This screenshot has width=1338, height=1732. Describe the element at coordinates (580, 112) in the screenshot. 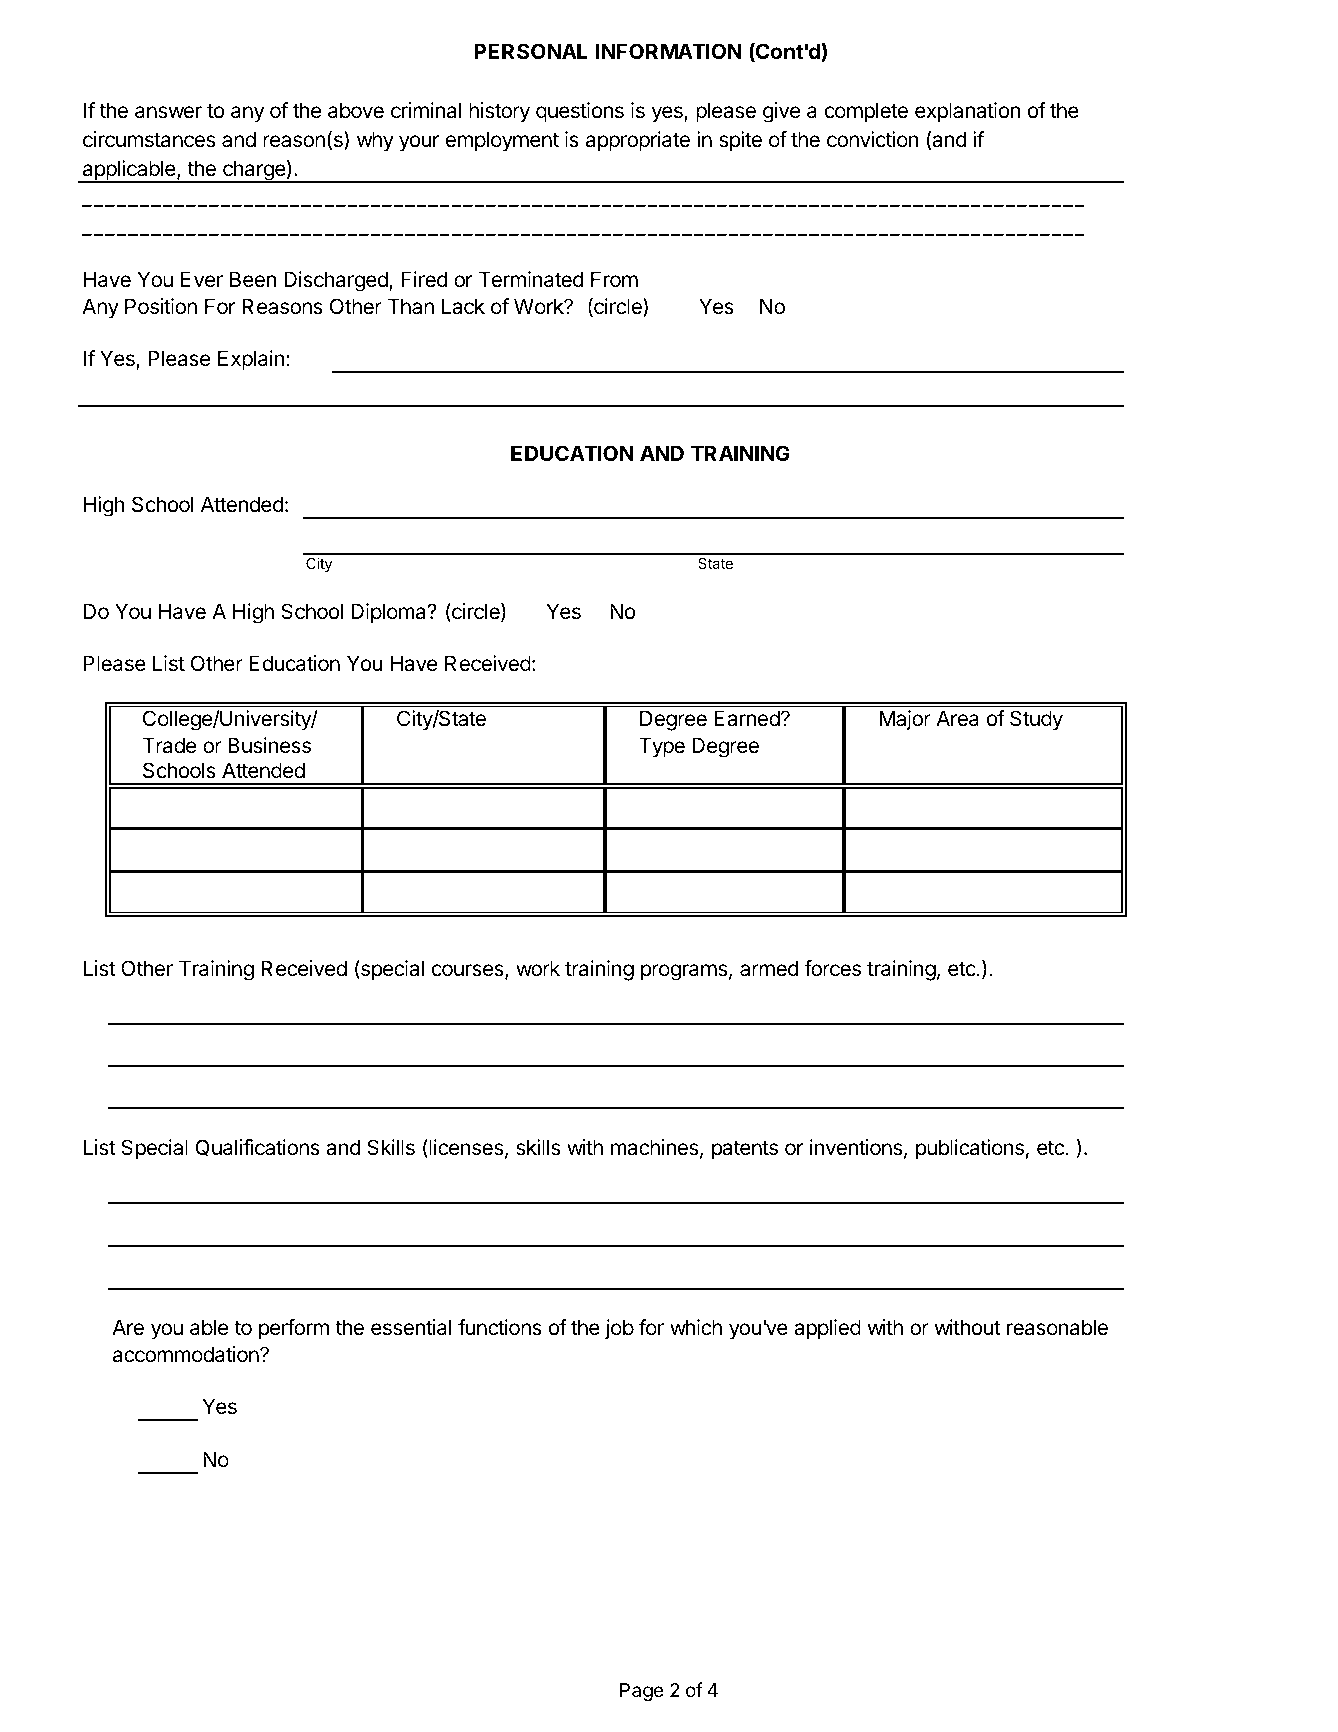

I see `questions` at that location.
